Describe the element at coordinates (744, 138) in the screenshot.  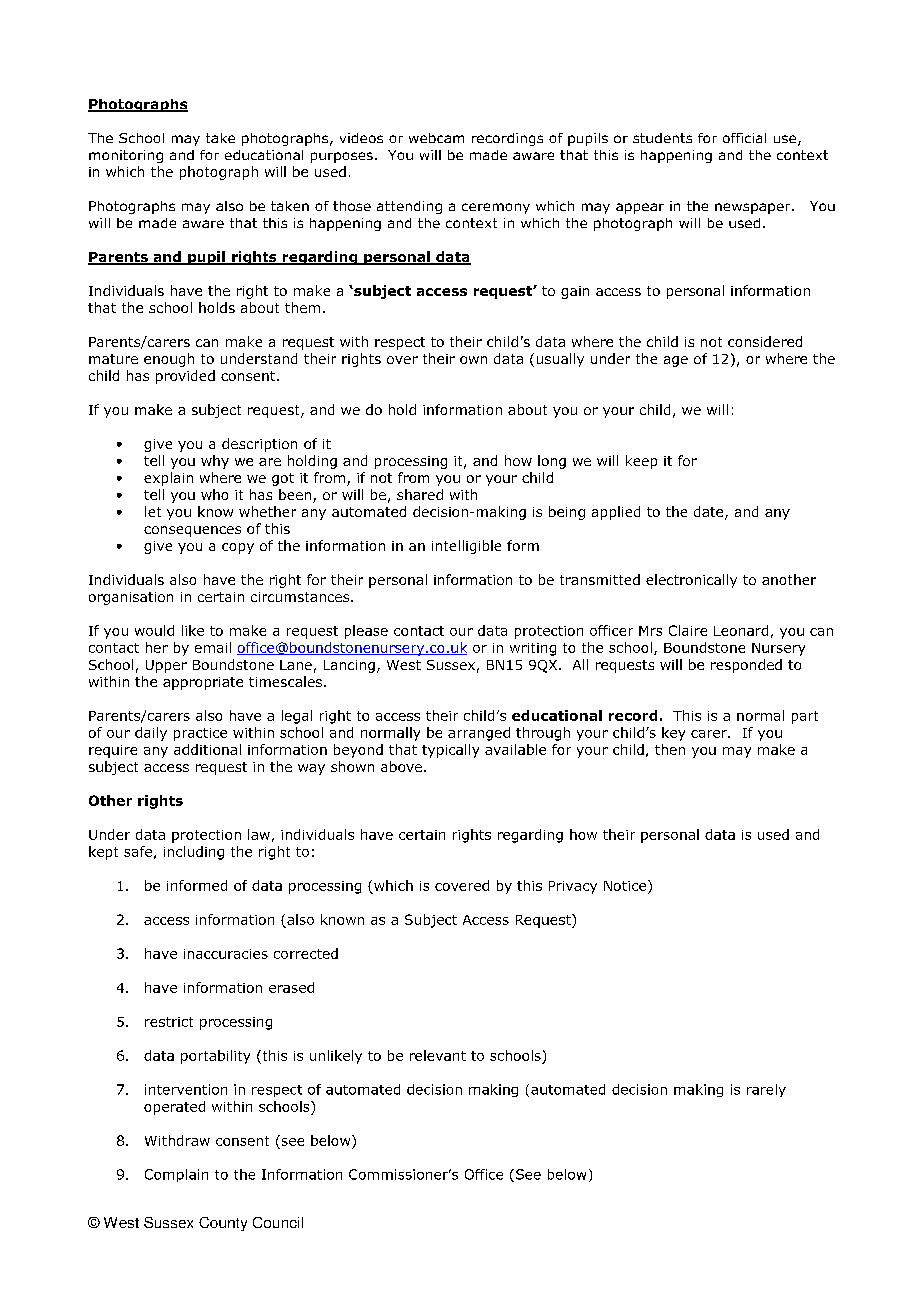
I see `official` at that location.
